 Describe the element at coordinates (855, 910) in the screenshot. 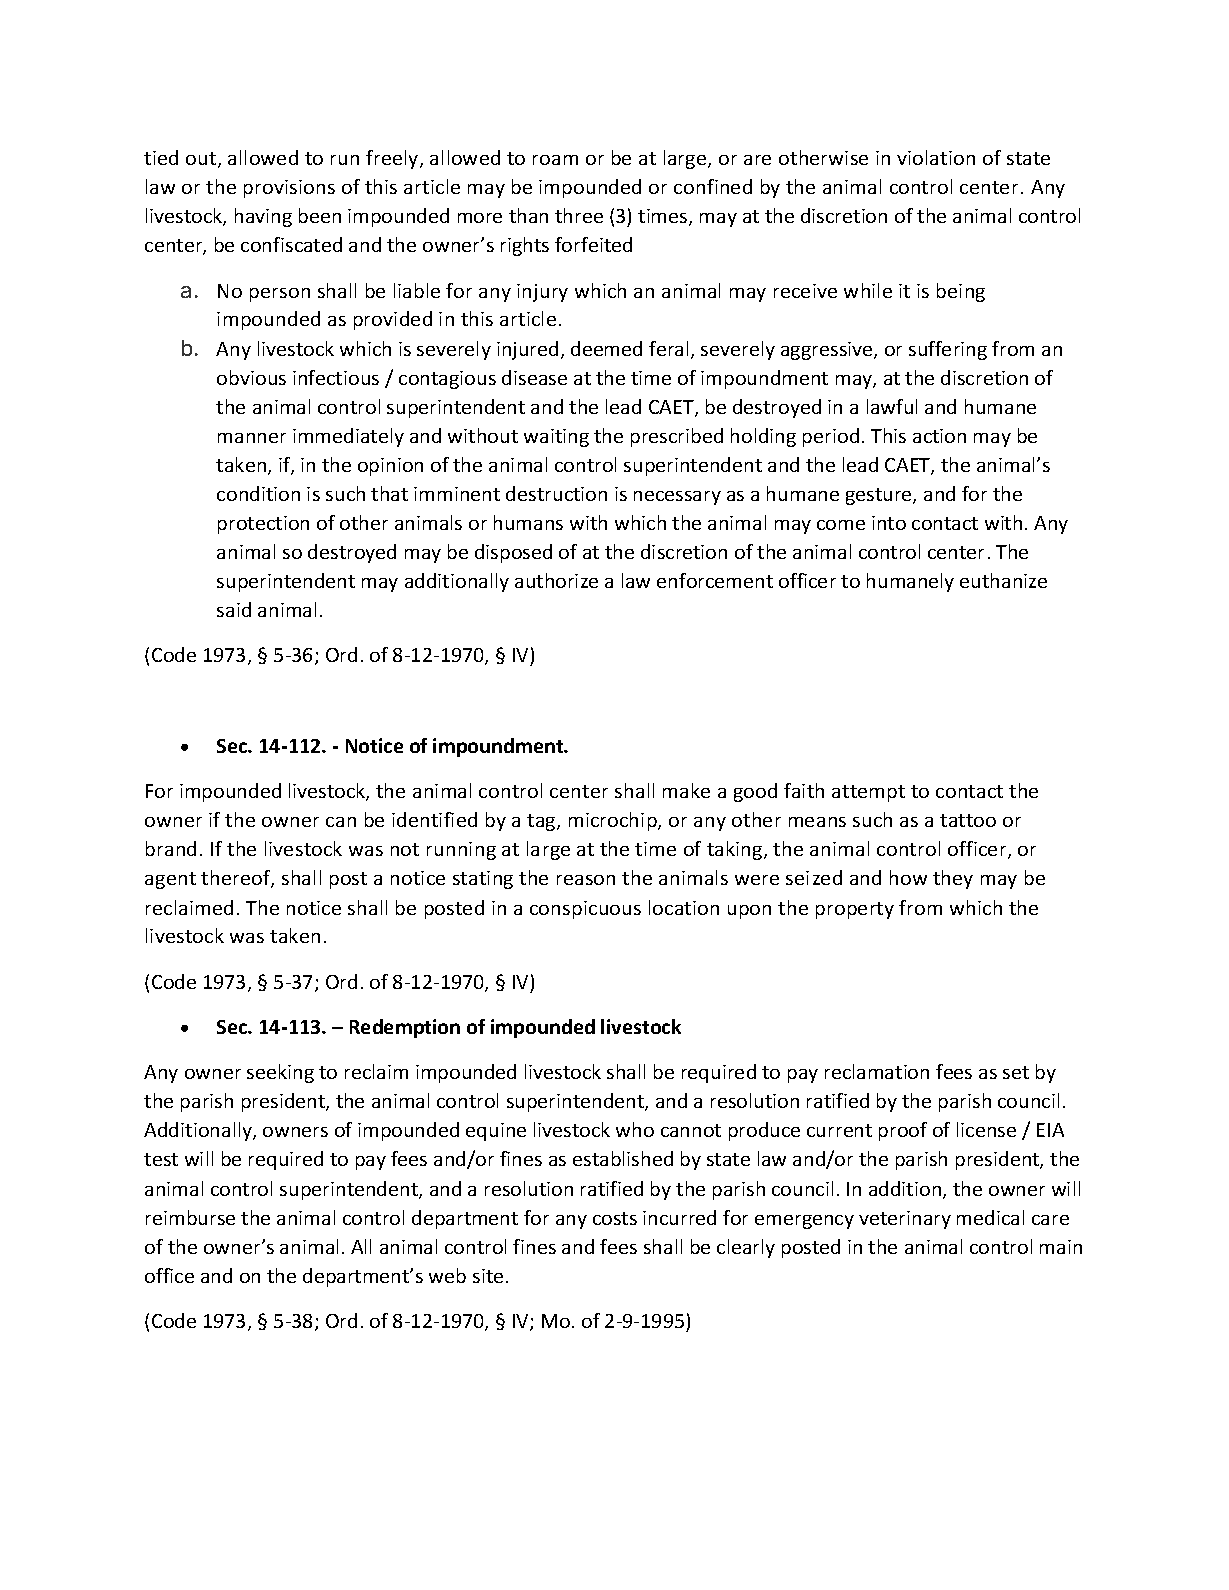

I see `property` at that location.
